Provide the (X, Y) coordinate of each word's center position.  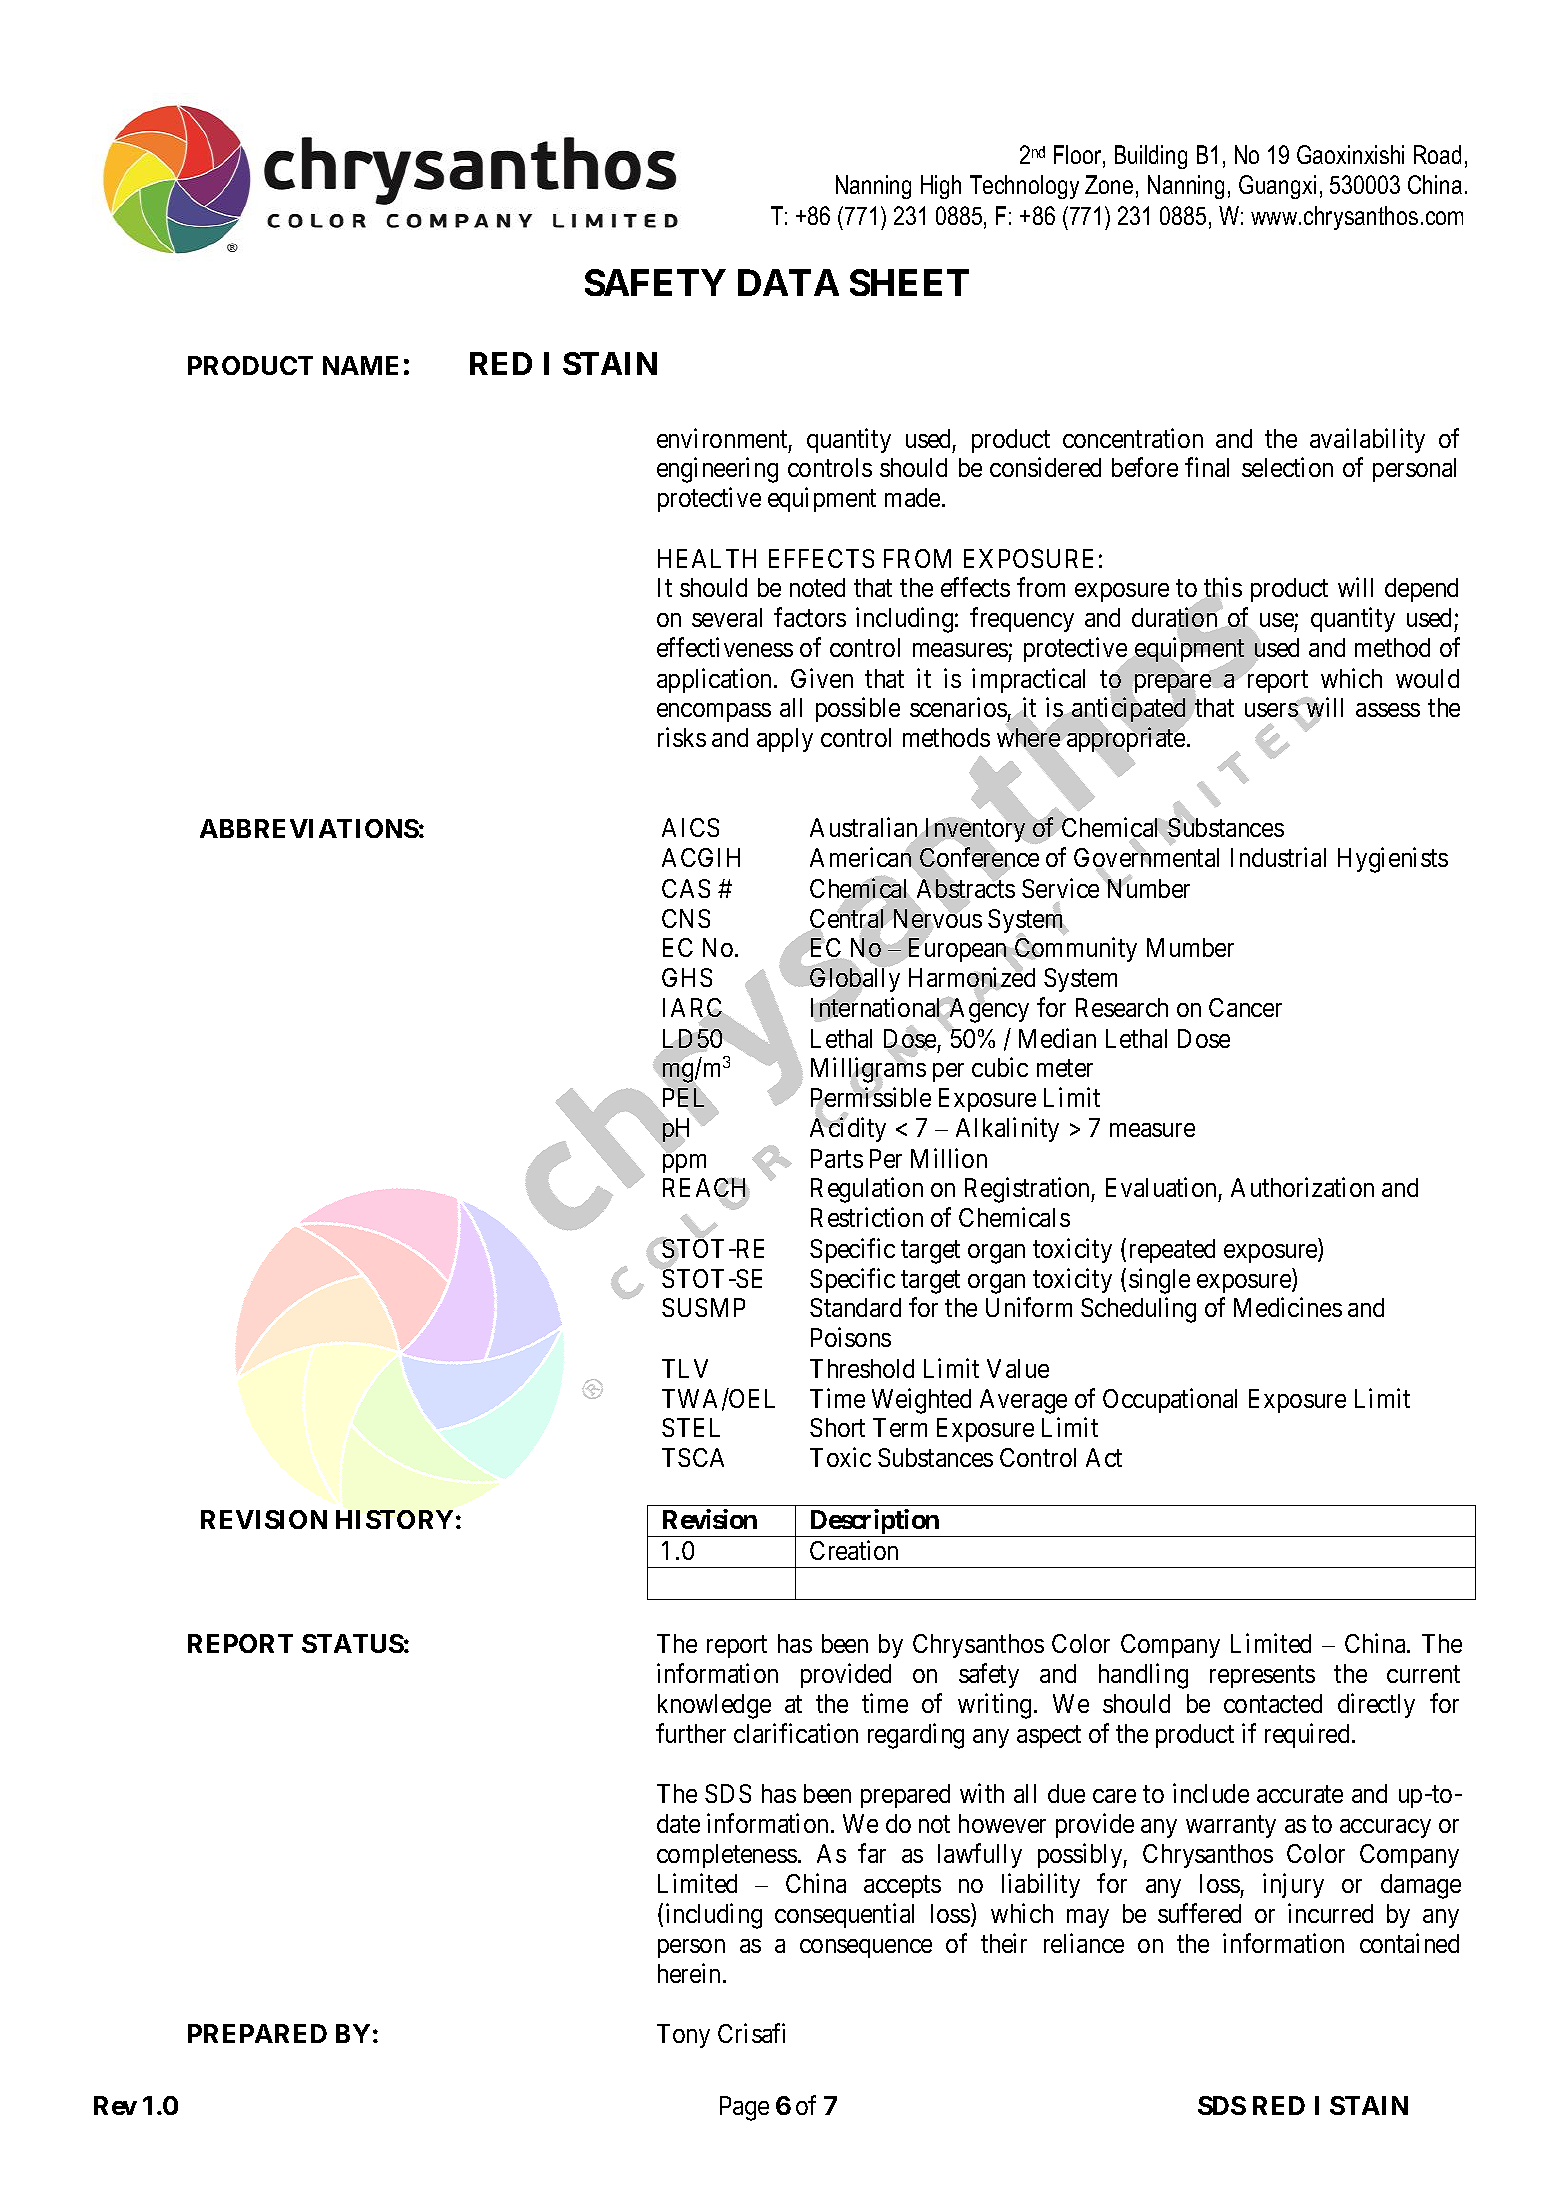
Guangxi (1277, 187)
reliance (1084, 1943)
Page (744, 2108)
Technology (1024, 187)
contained (1409, 1943)
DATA (788, 282)
